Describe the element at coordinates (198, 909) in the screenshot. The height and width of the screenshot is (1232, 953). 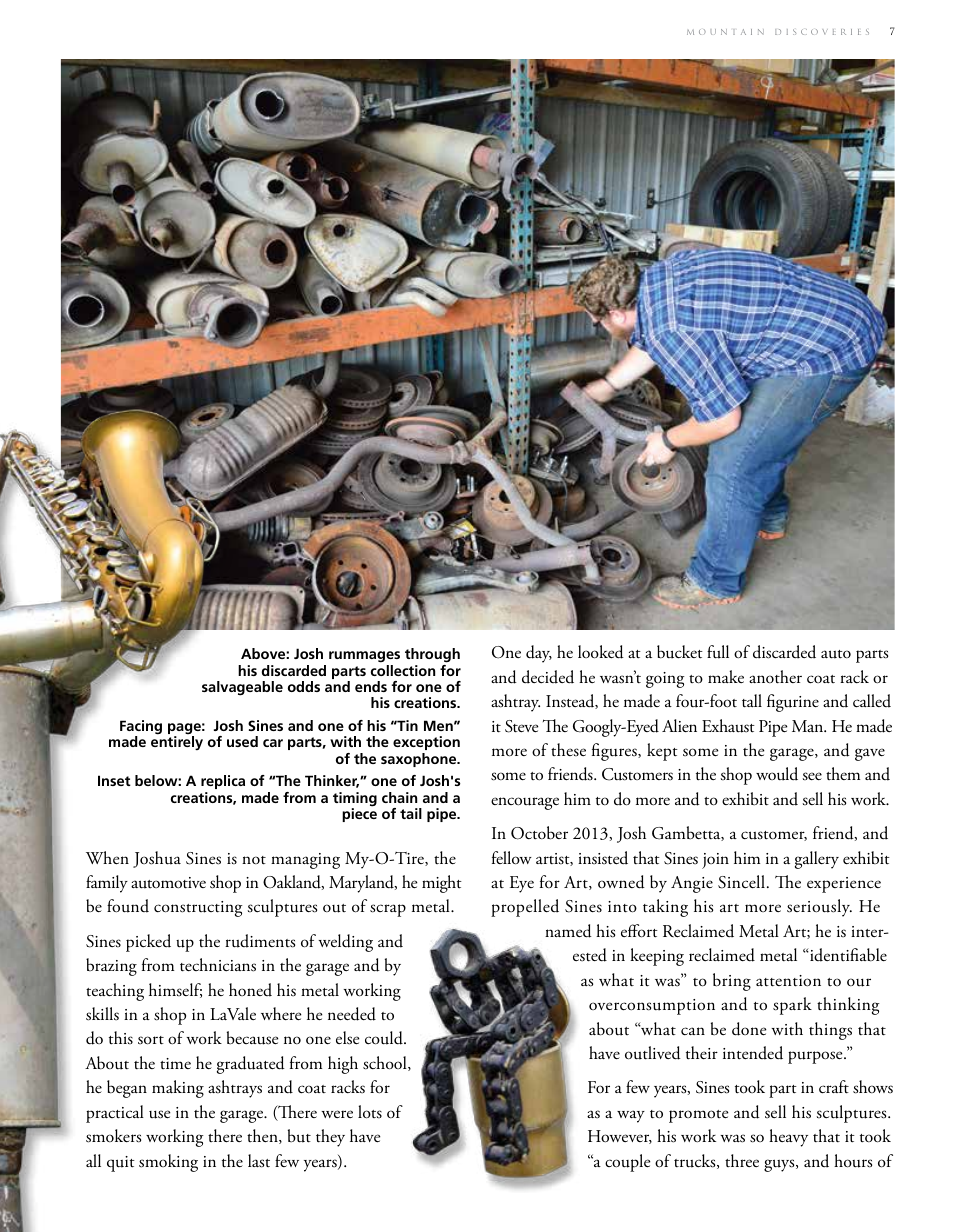
I see `constructing` at that location.
